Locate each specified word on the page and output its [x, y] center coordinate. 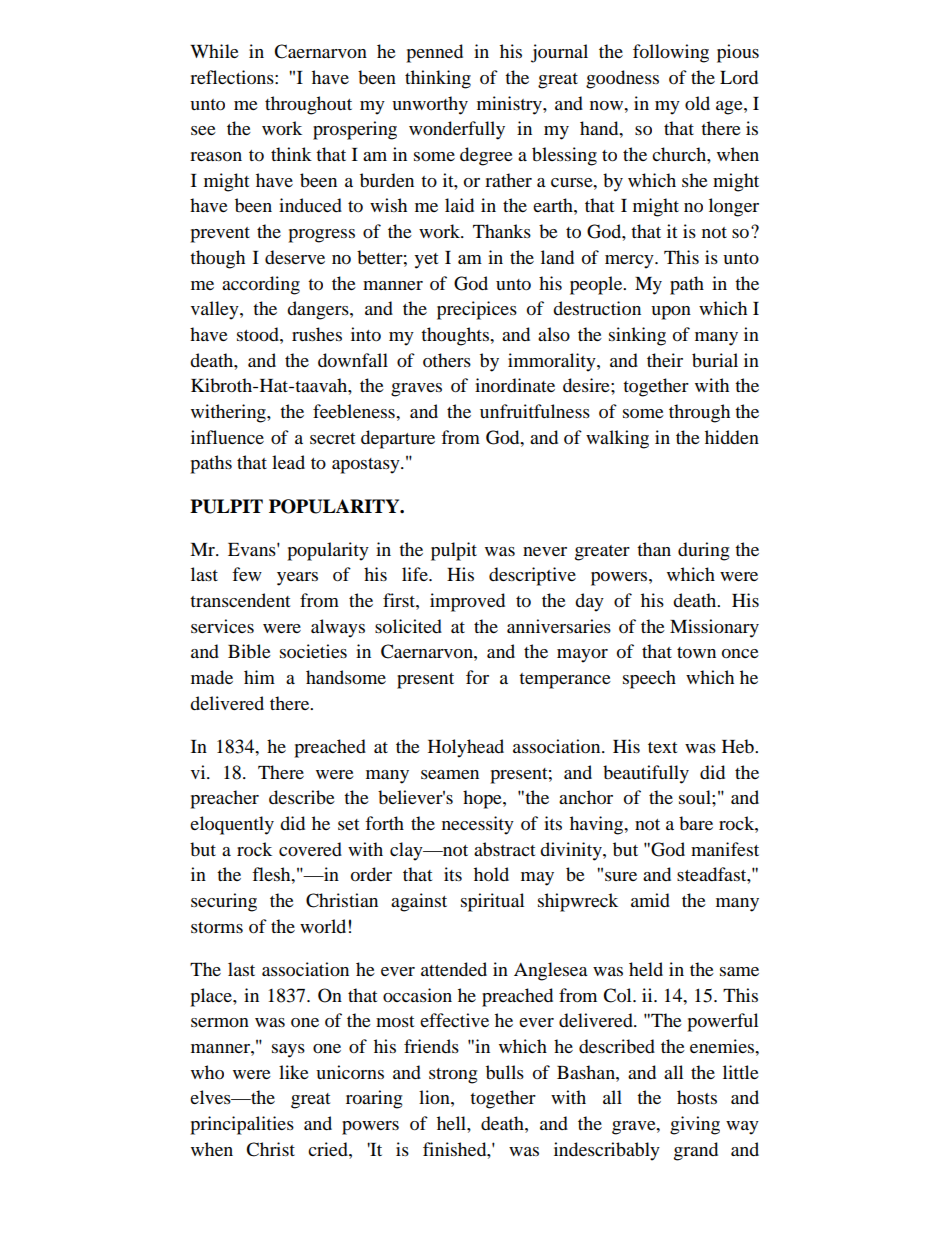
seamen [450, 774]
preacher [224, 799]
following [671, 53]
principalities [242, 1125]
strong [453, 1076]
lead [288, 462]
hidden [732, 437]
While [214, 51]
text [662, 747]
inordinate [515, 385]
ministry [510, 105]
